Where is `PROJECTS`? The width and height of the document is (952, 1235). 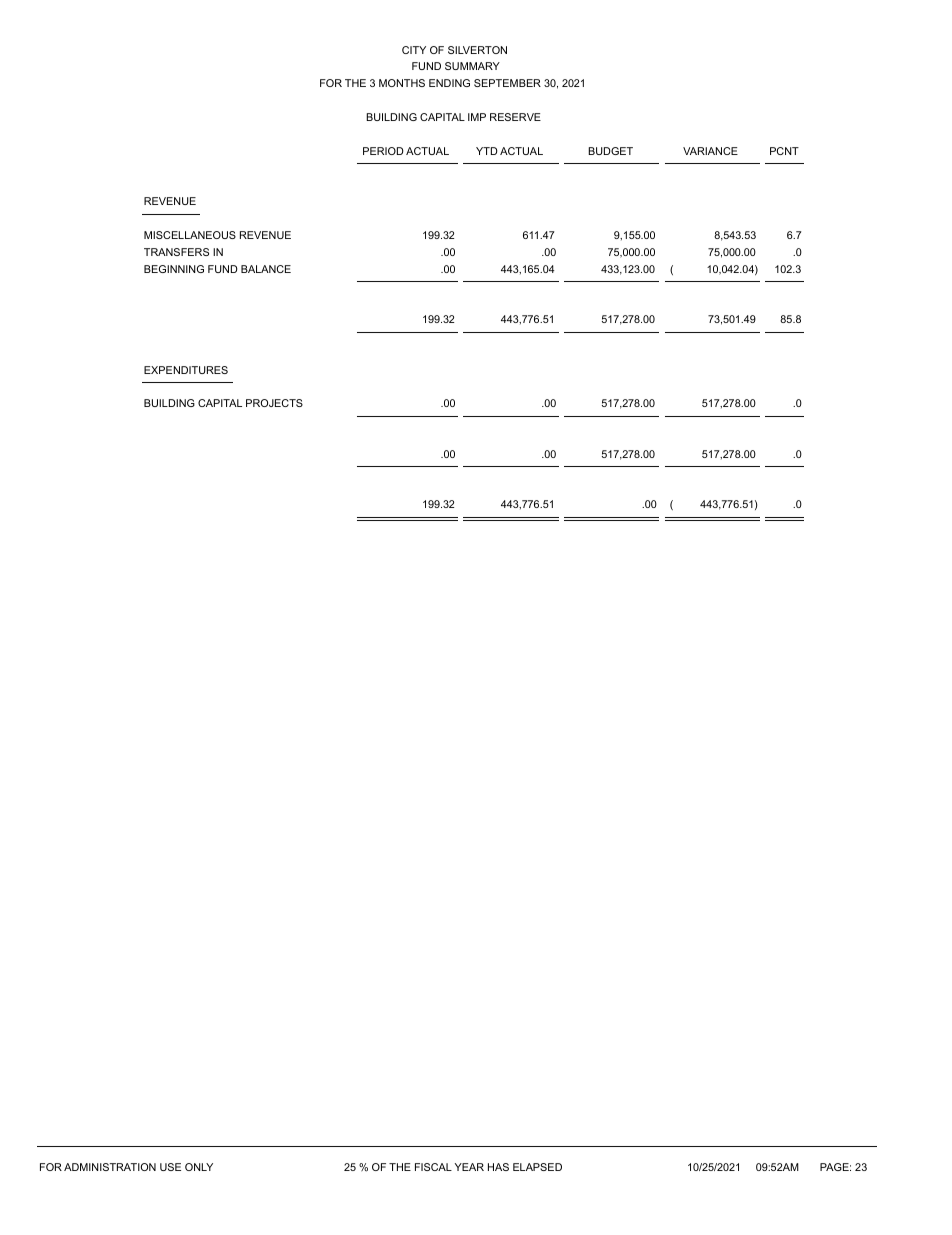 PROJECTS is located at coordinates (274, 403).
